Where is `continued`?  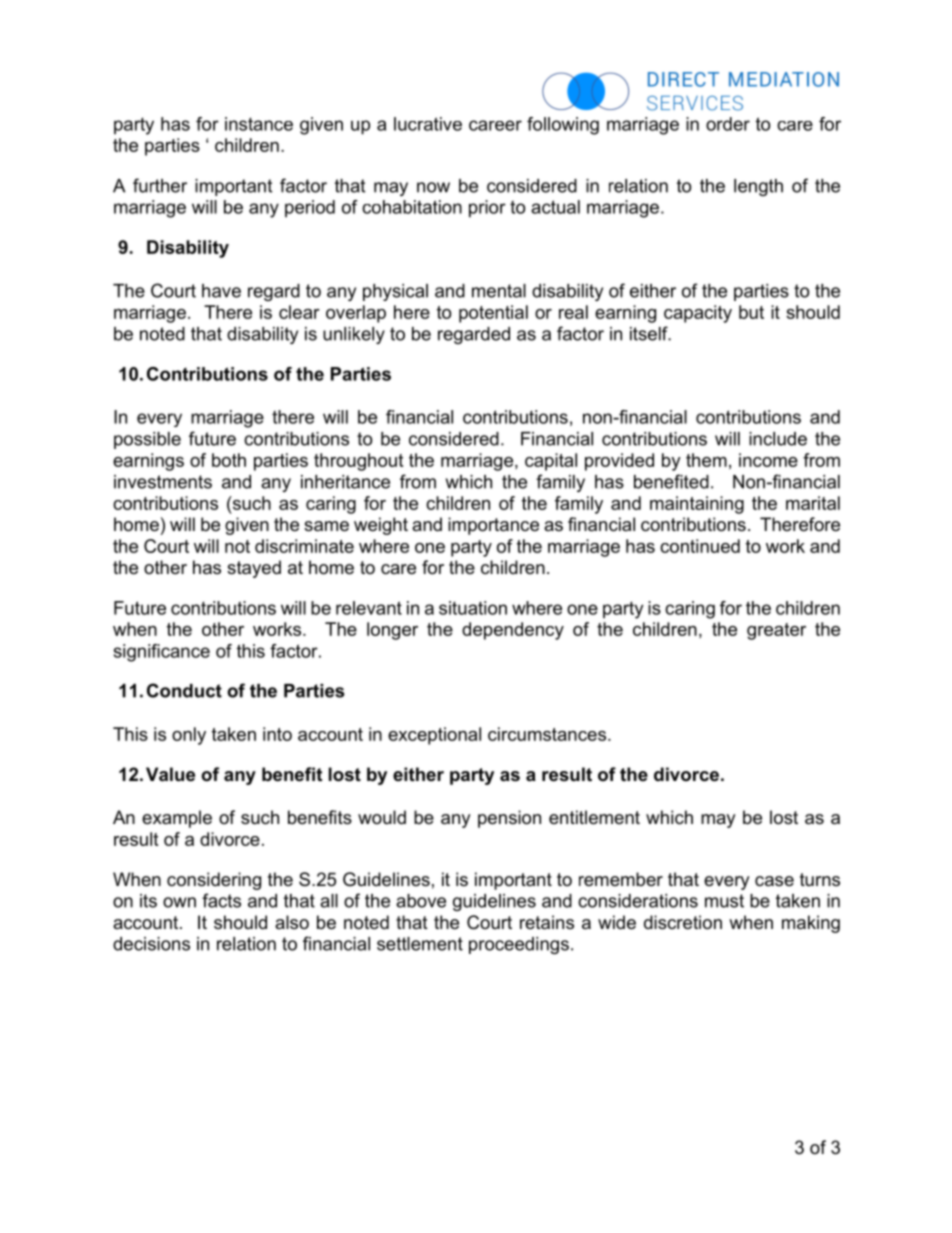 continued is located at coordinates (700, 546).
